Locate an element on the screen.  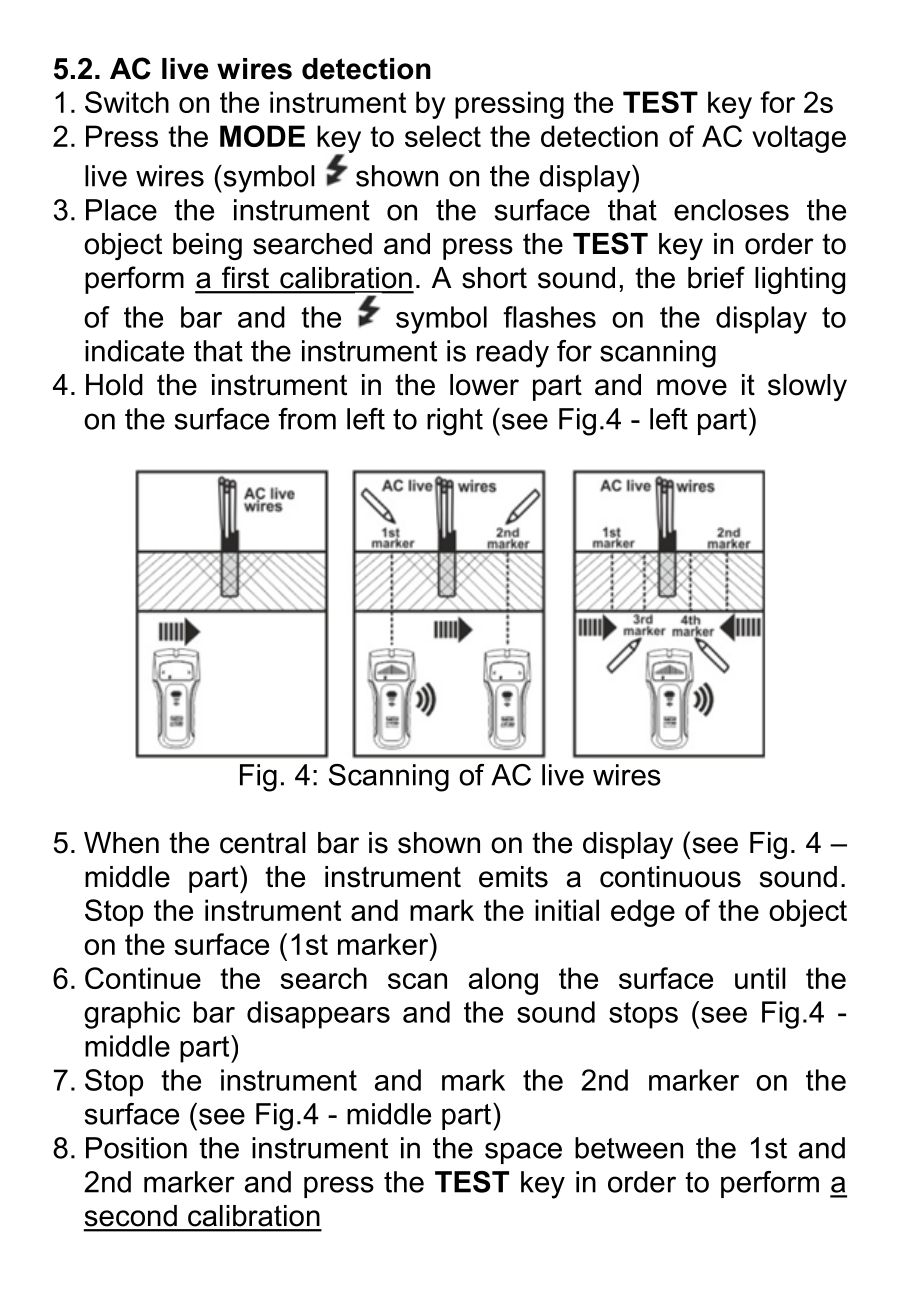
central is located at coordinates (263, 843).
